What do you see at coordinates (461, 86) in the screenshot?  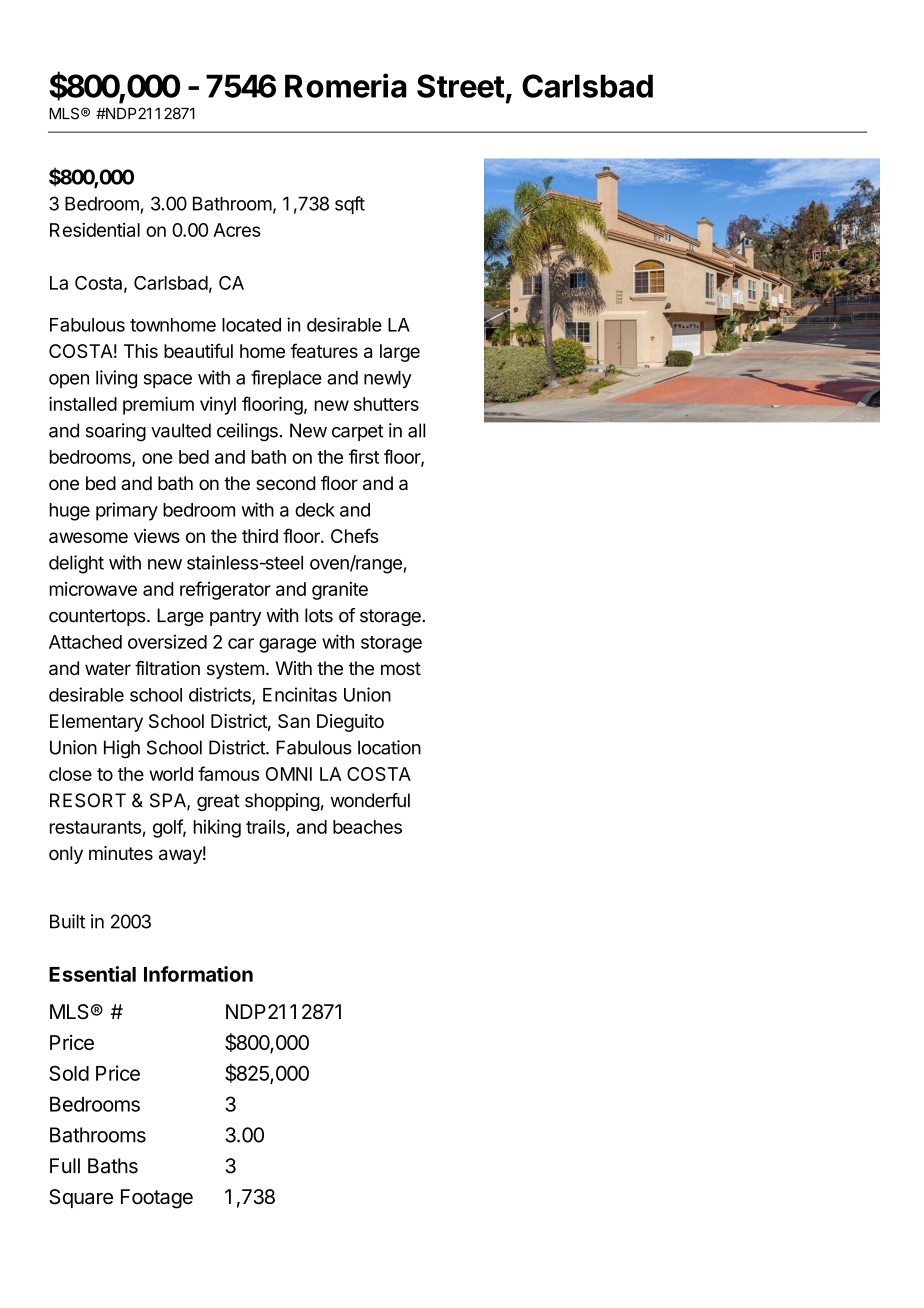 I see `Street` at bounding box center [461, 86].
